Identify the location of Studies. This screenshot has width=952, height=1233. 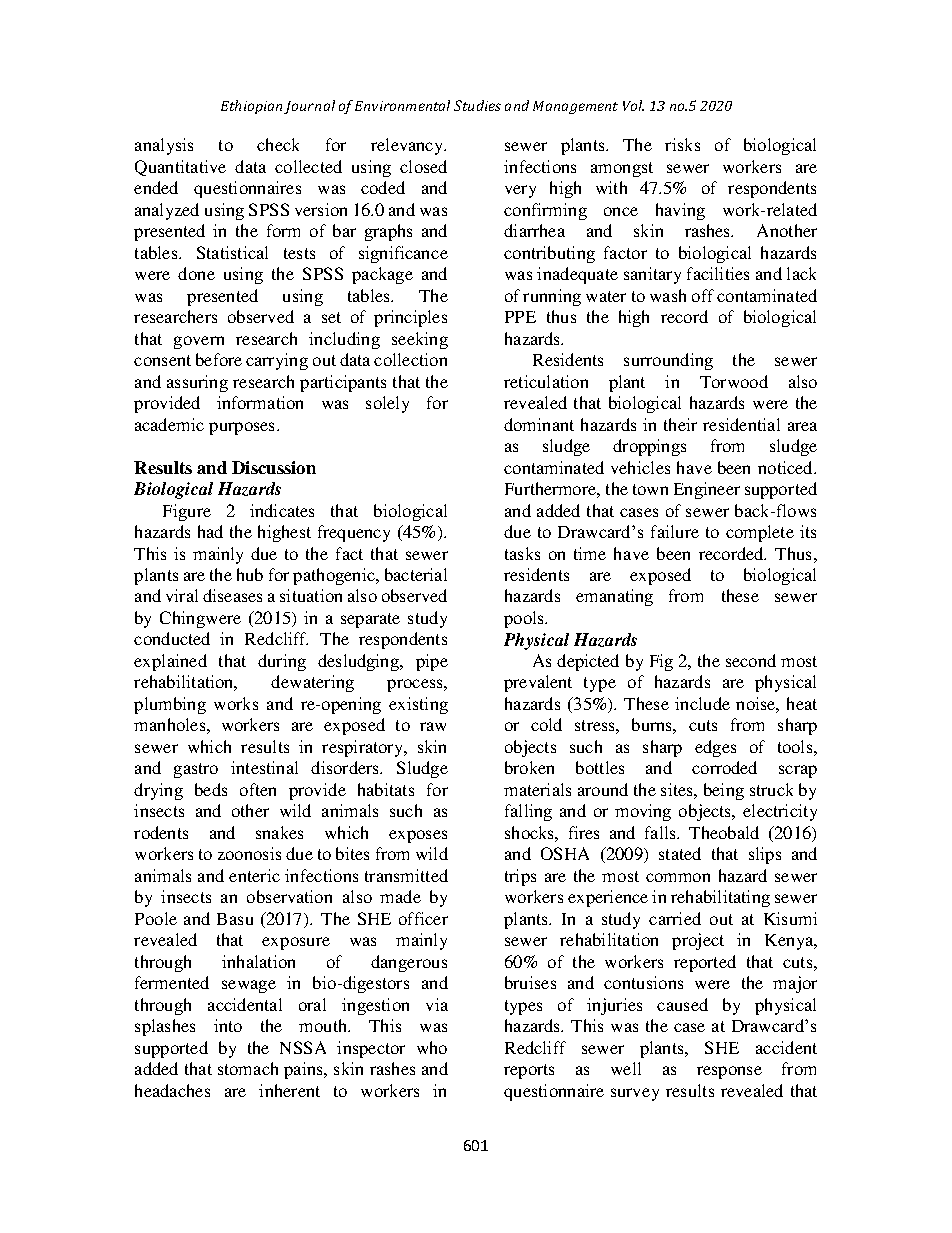
(477, 105).
